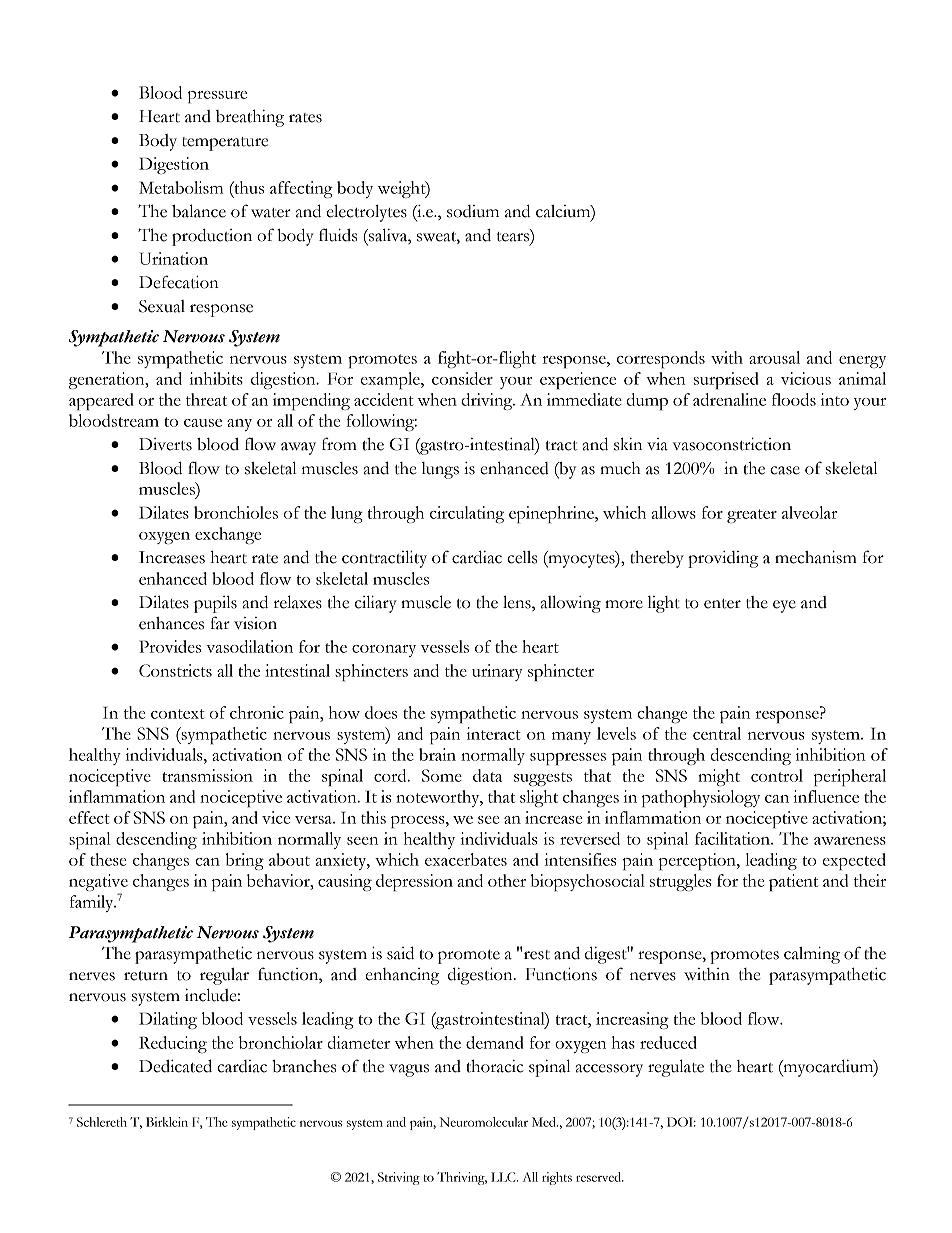 This screenshot has height=1233, width=952. Describe the element at coordinates (175, 1066) in the screenshot. I see `Dedicated` at that location.
